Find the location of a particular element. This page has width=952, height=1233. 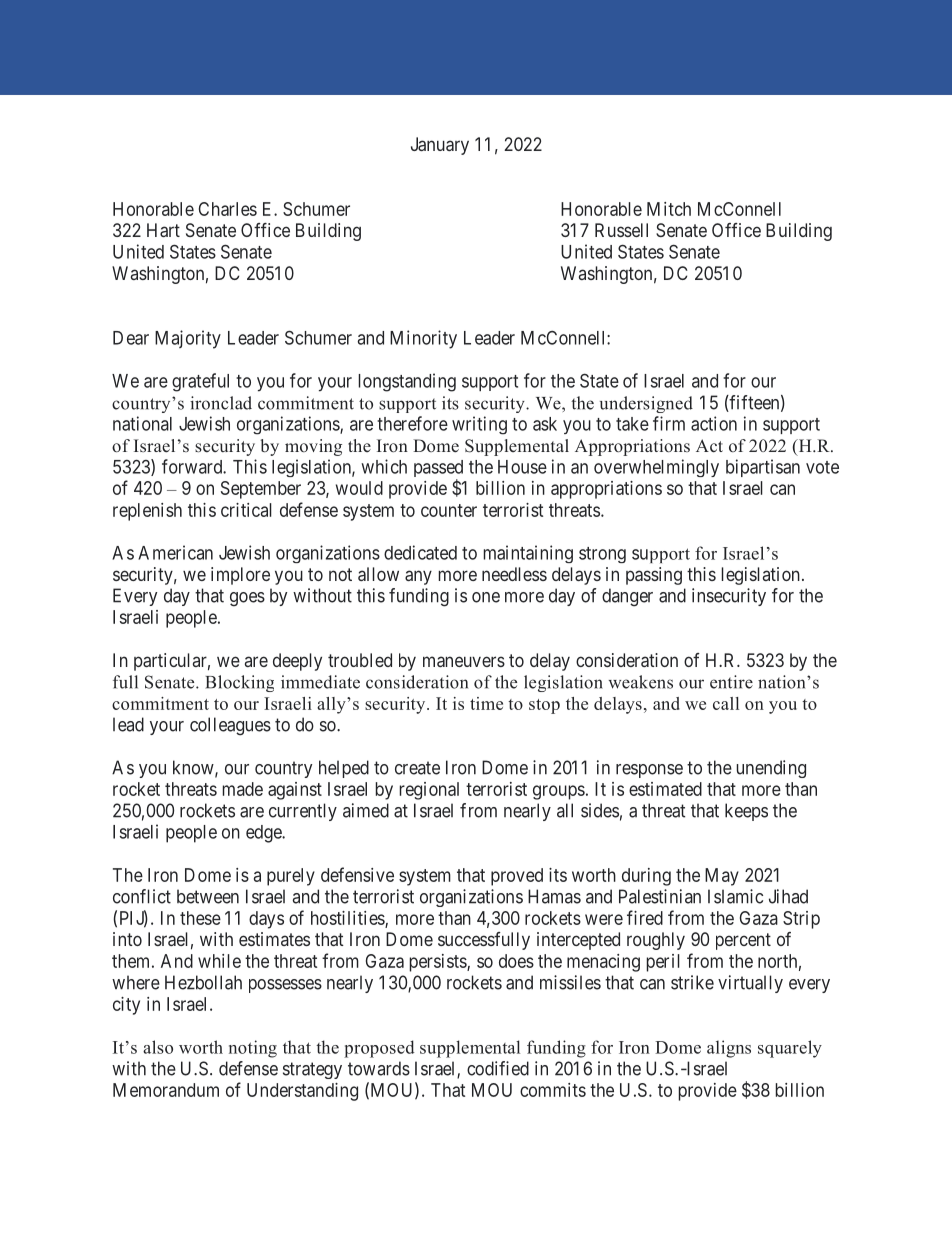

noting is located at coordinates (253, 1049).
